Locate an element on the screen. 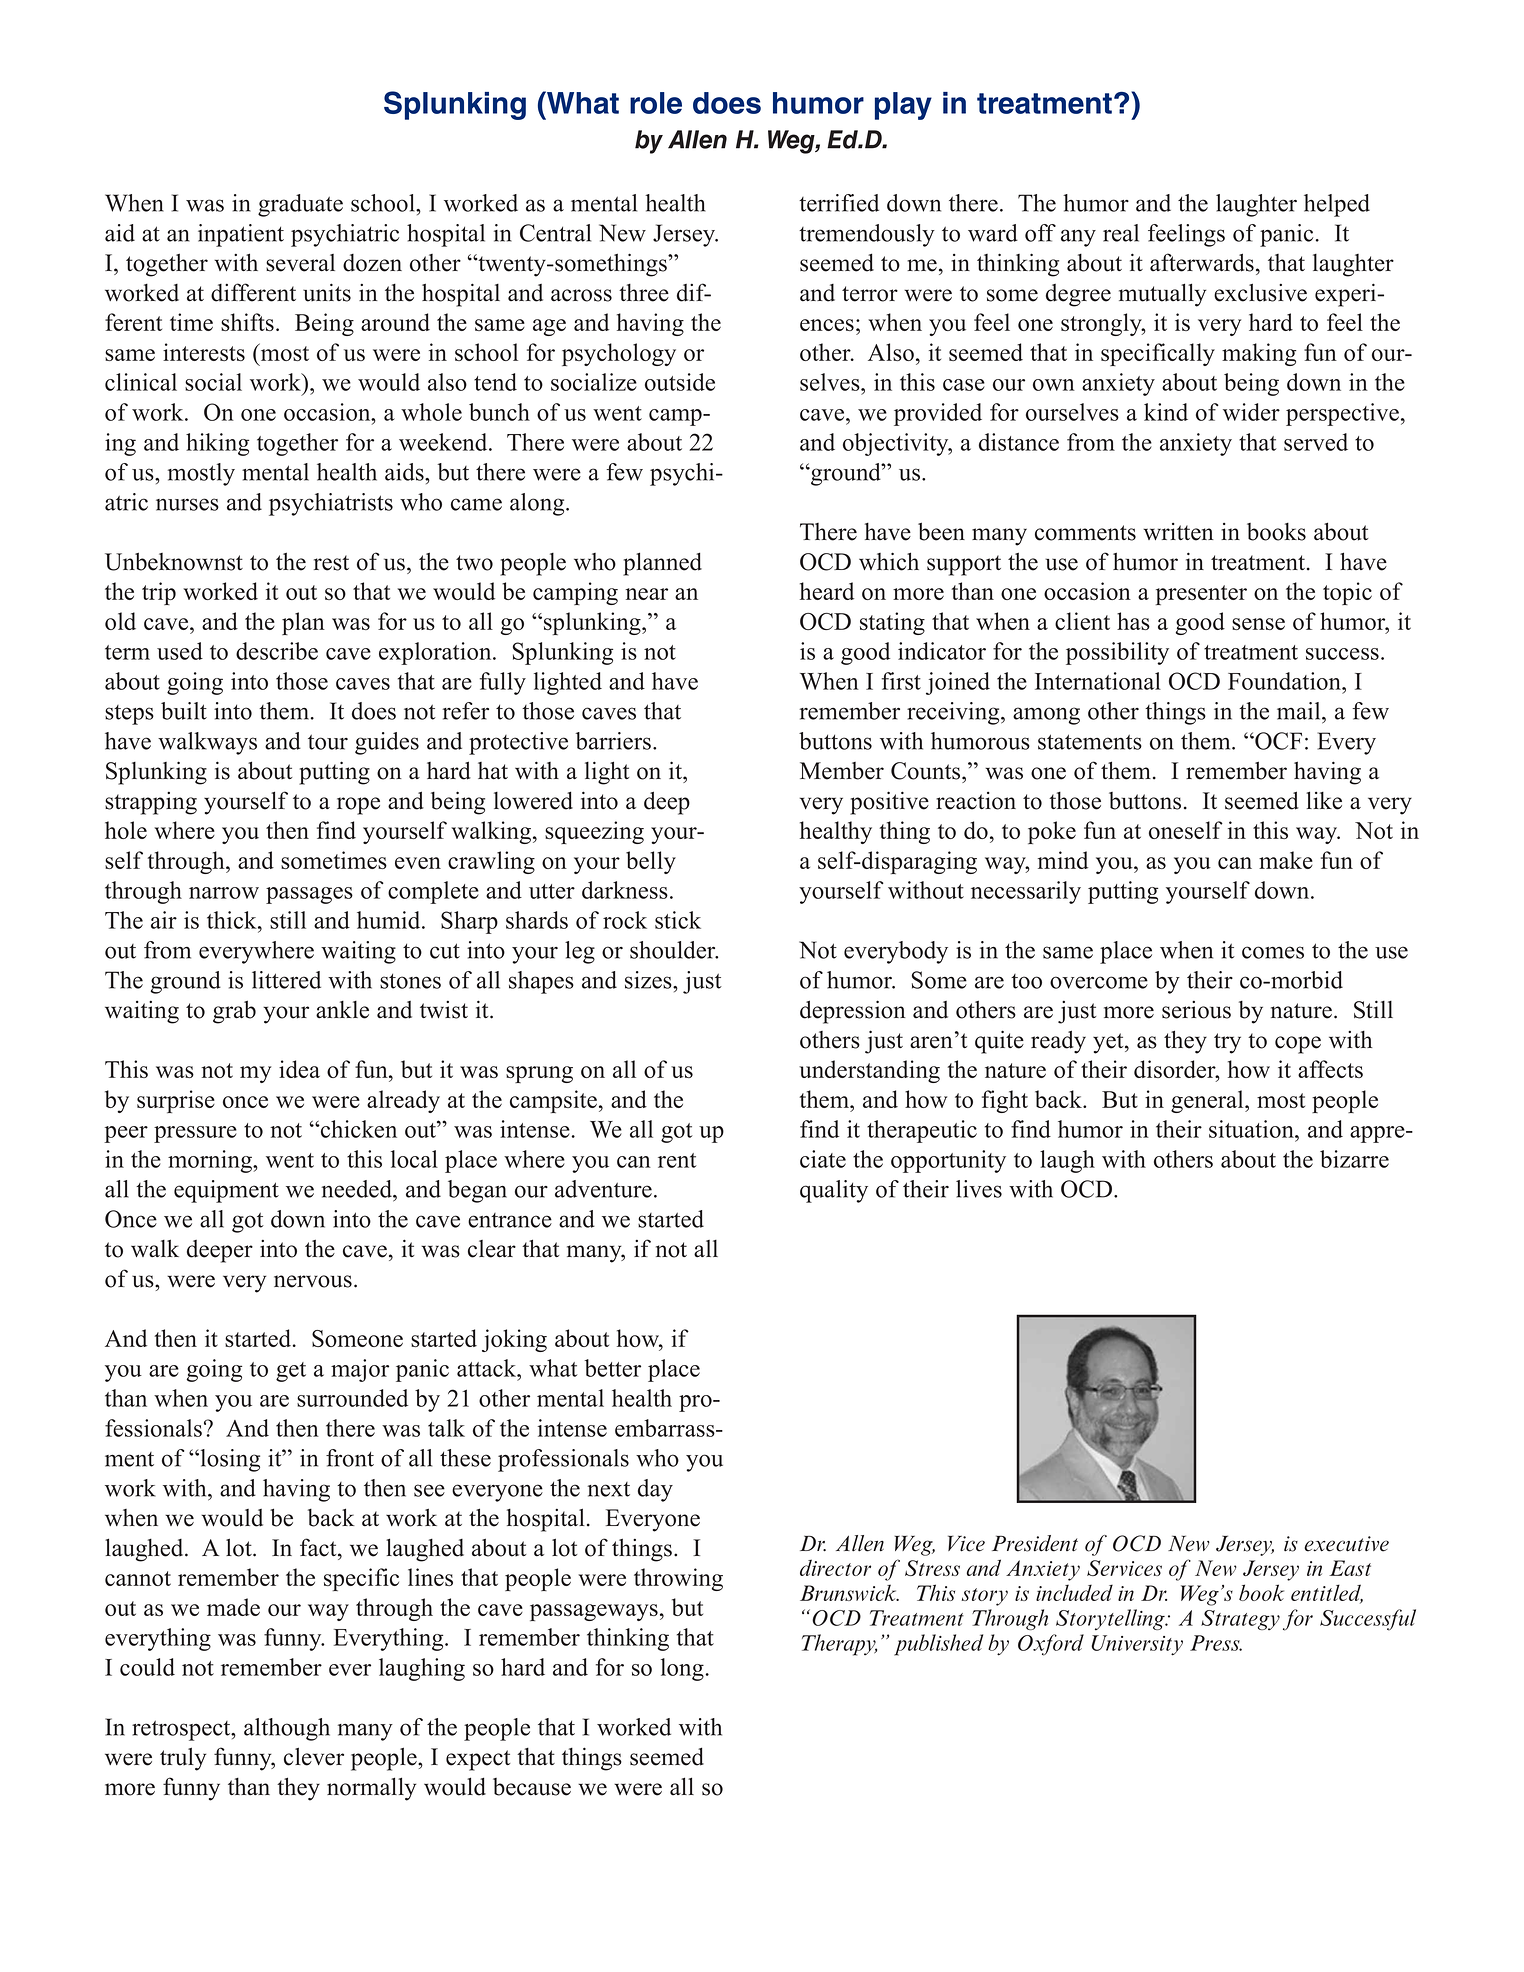  real is located at coordinates (1121, 233).
